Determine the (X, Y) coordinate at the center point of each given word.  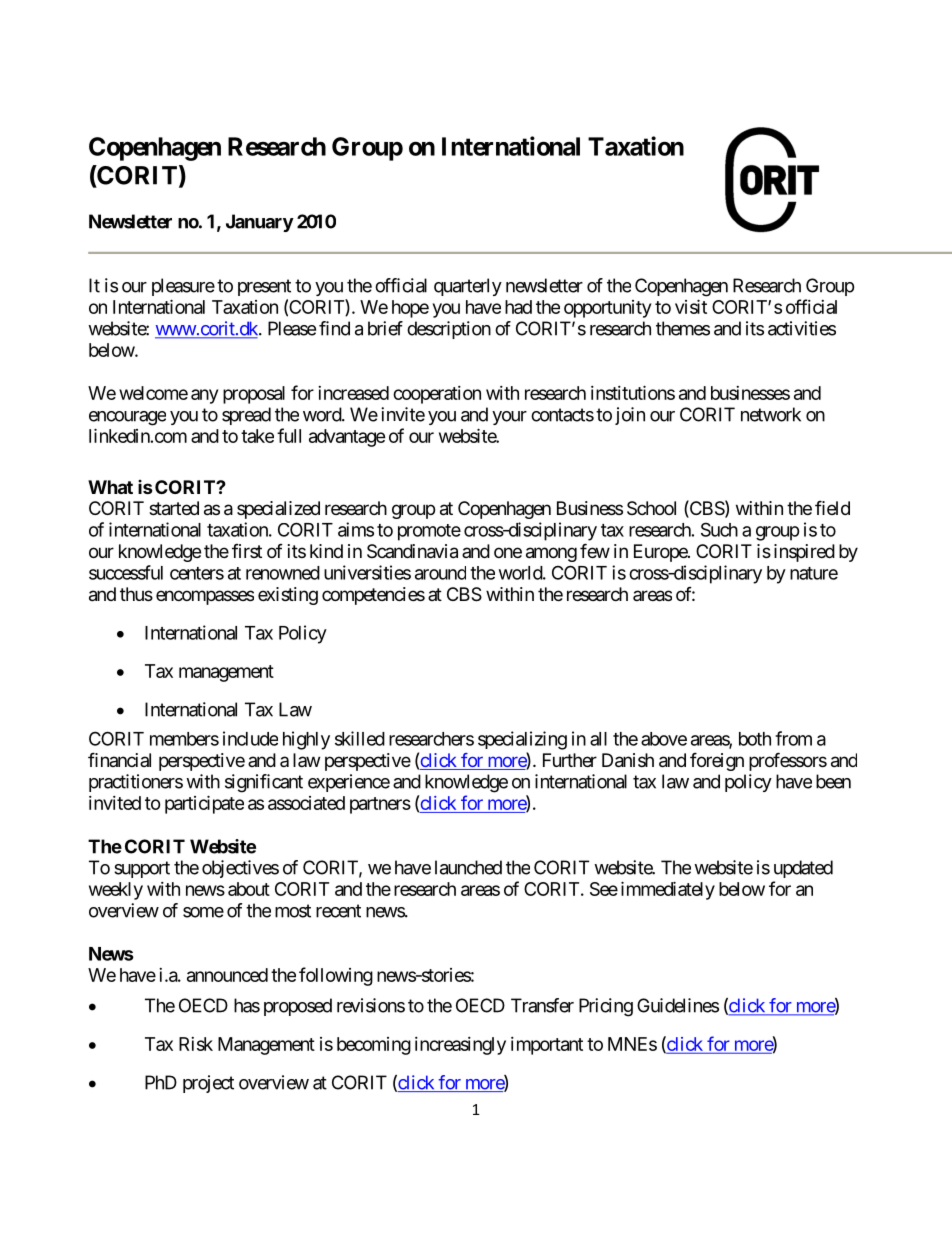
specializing (522, 740)
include (250, 738)
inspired (804, 553)
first (247, 551)
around (440, 573)
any (204, 396)
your (509, 418)
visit (691, 306)
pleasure (183, 287)
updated (803, 869)
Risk (196, 1044)
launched (468, 867)
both (755, 739)
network (771, 414)
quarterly (468, 287)
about (249, 889)
